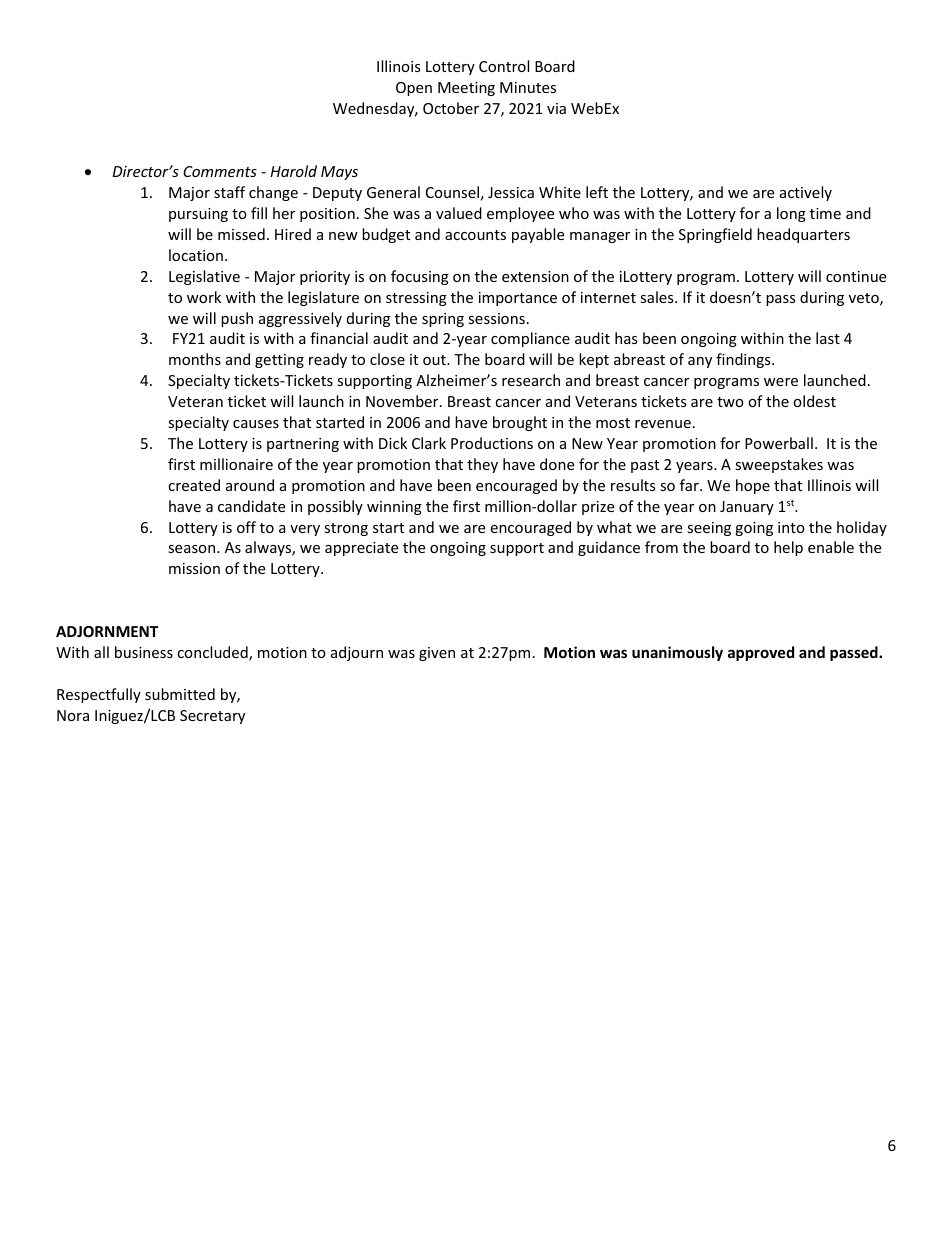 The width and height of the document is (952, 1233). I want to click on given, so click(437, 654).
